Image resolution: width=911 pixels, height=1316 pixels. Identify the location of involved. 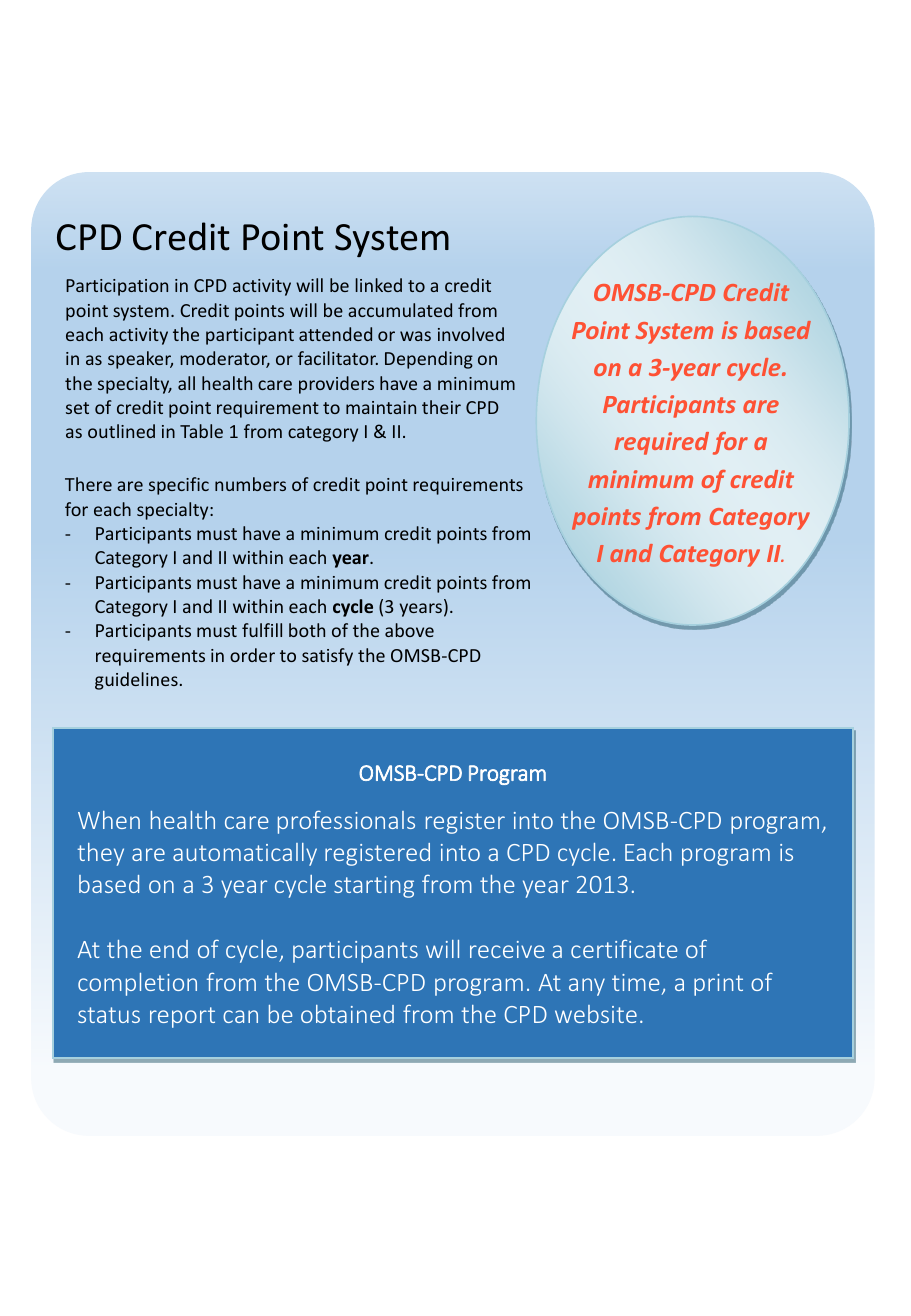
(471, 334).
